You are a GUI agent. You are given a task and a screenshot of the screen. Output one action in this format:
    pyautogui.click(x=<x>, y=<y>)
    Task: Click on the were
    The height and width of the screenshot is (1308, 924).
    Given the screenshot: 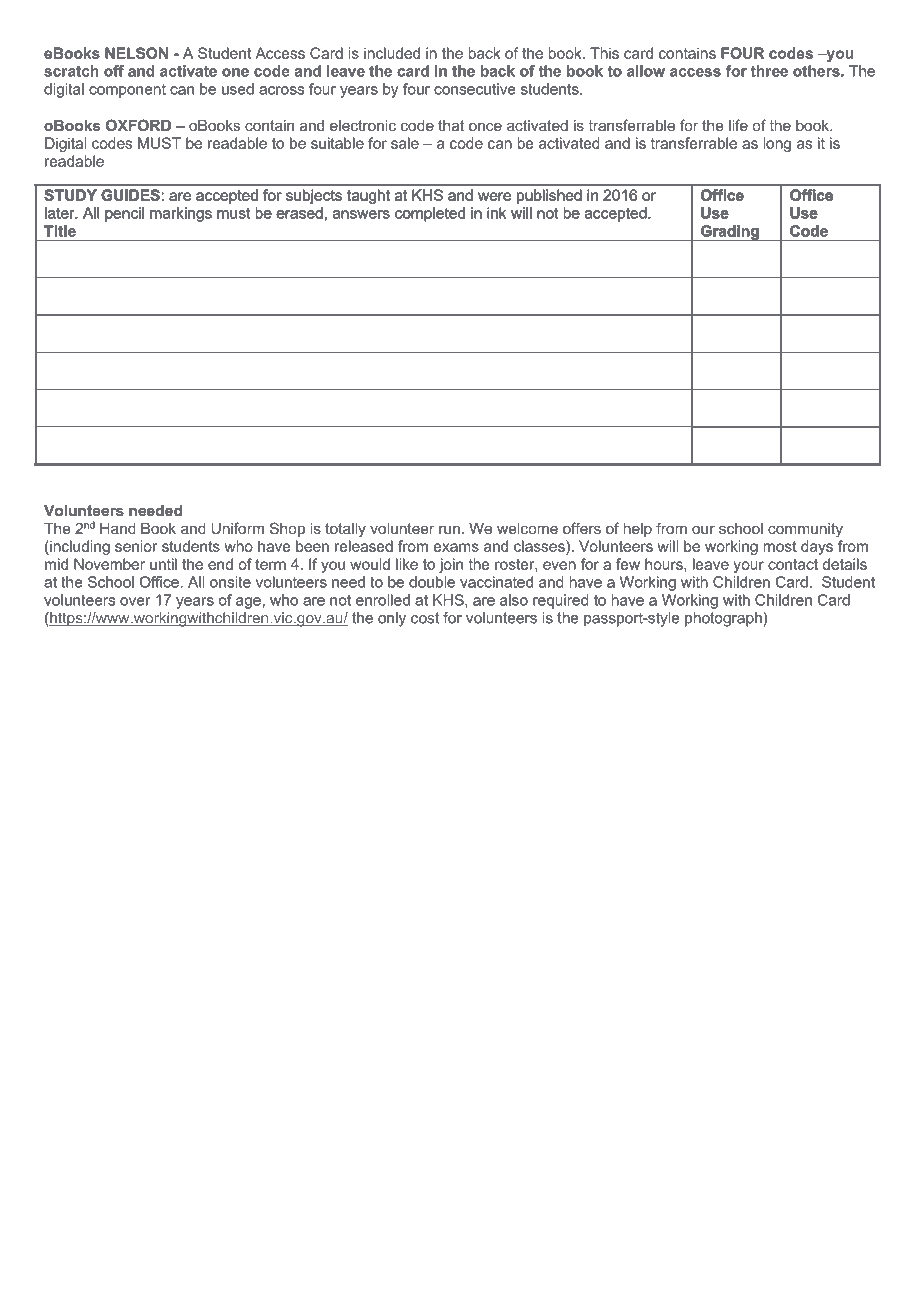 What is the action you would take?
    pyautogui.click(x=494, y=196)
